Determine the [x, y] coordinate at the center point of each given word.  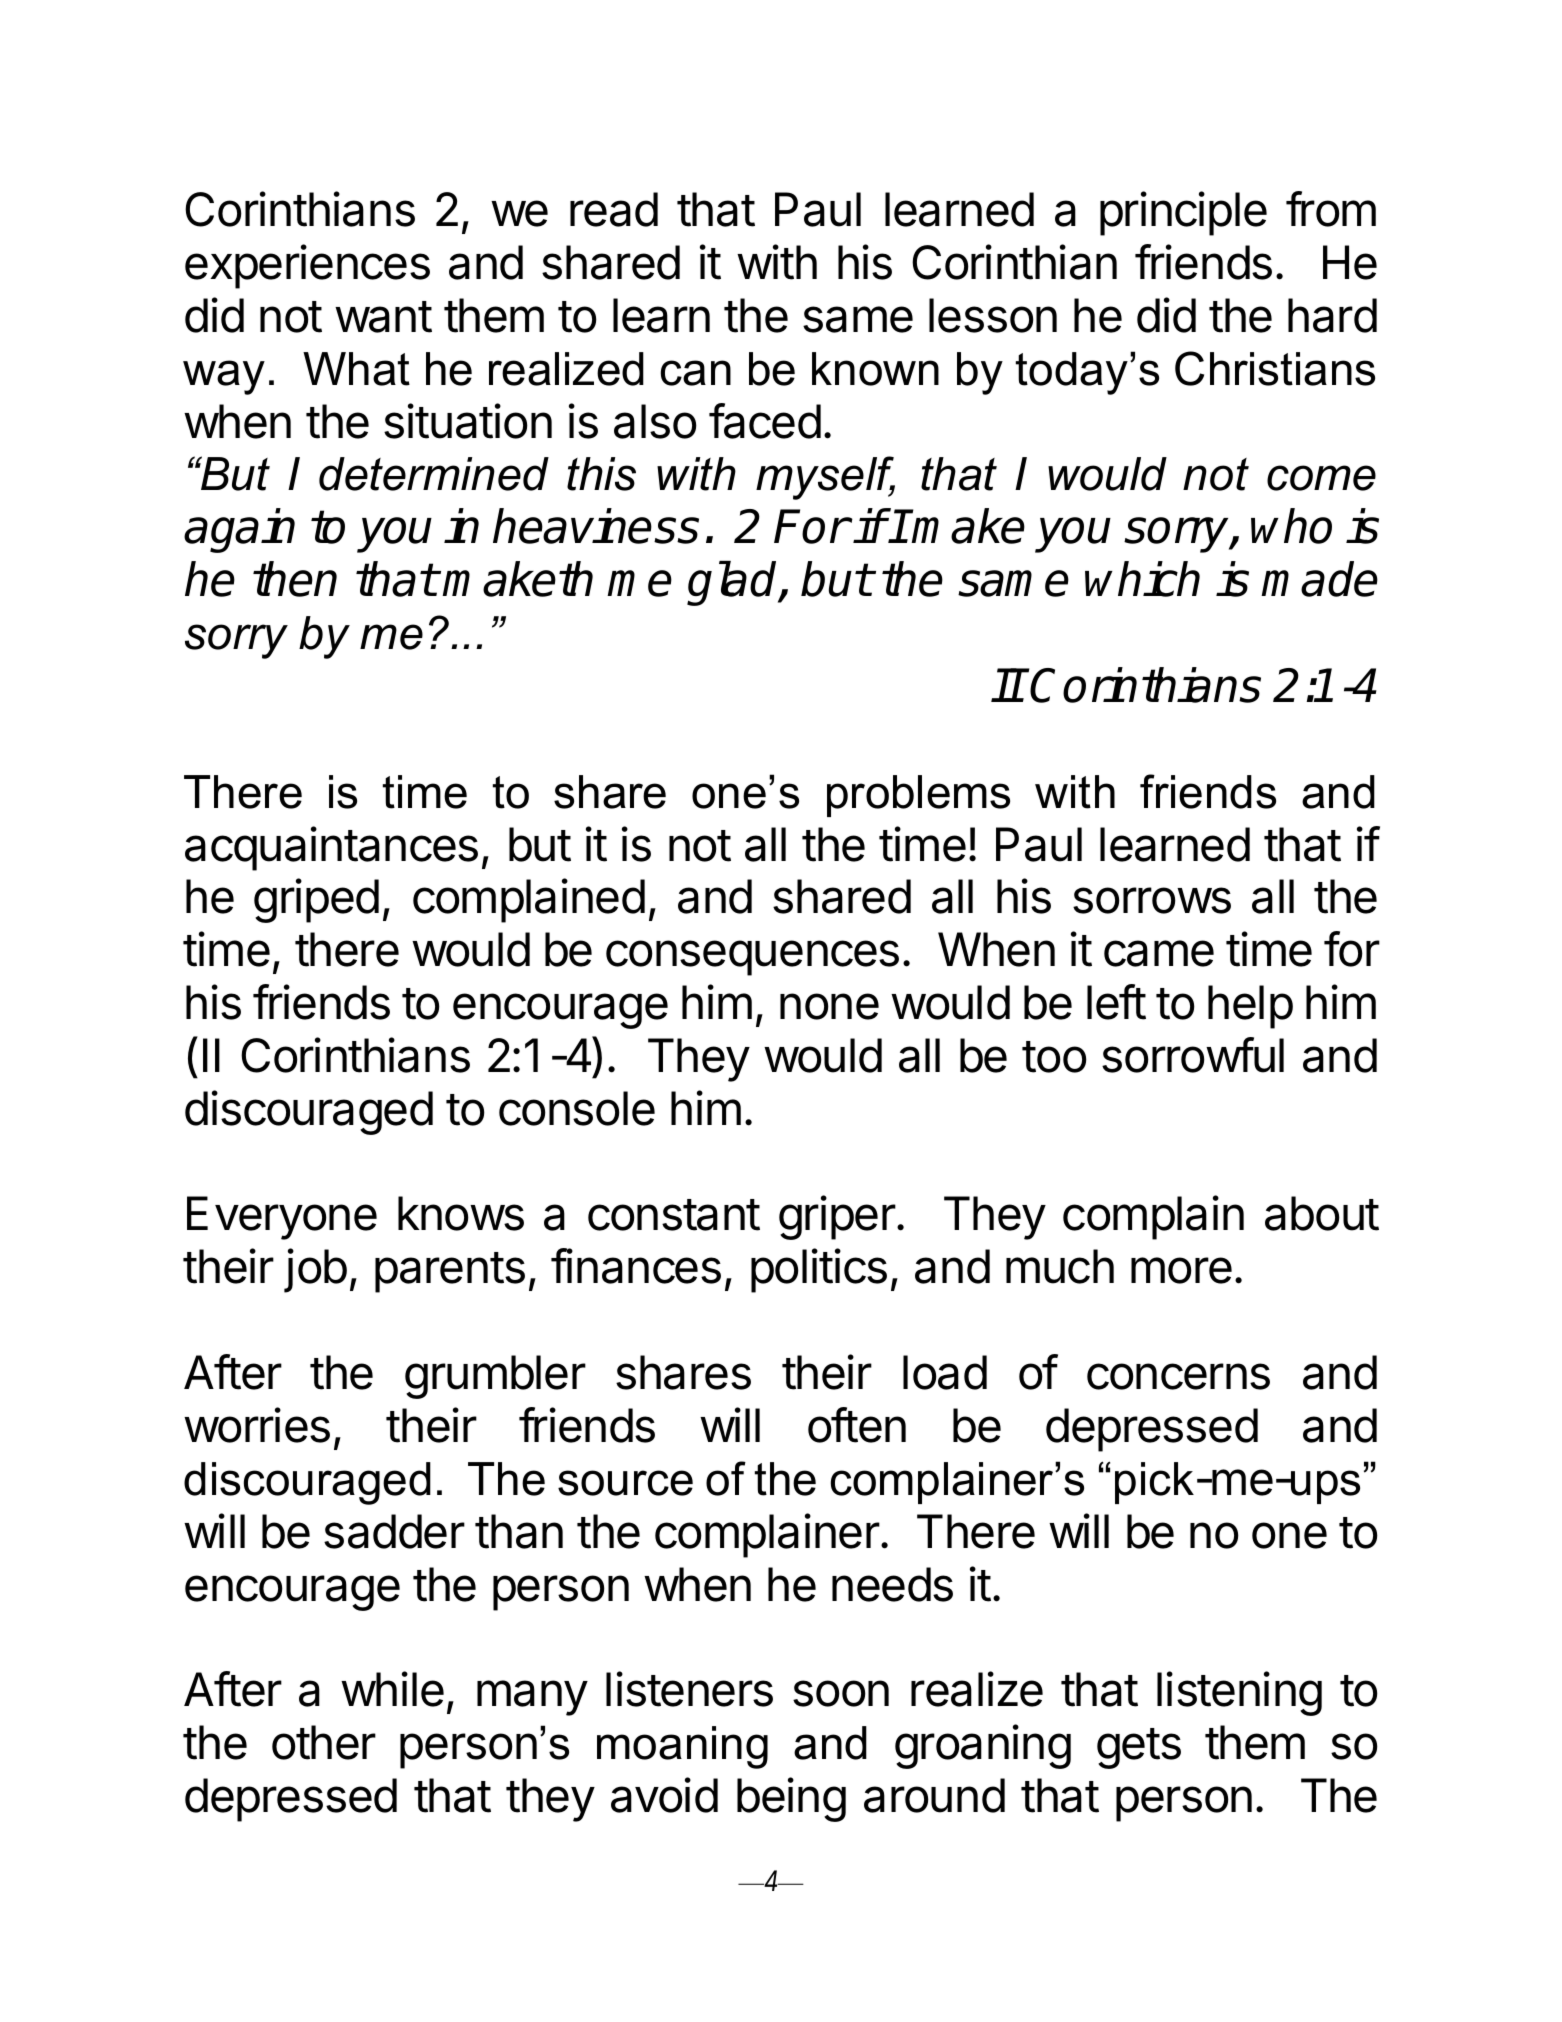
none [829, 1006]
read [614, 209]
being [791, 1799]
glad [733, 583]
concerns [1178, 1376]
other [324, 1742]
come [1321, 478]
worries [257, 1425]
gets [1139, 1748]
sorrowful [1193, 1055]
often [857, 1425]
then [295, 579]
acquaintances [331, 848]
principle [1183, 213]
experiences [307, 266]
